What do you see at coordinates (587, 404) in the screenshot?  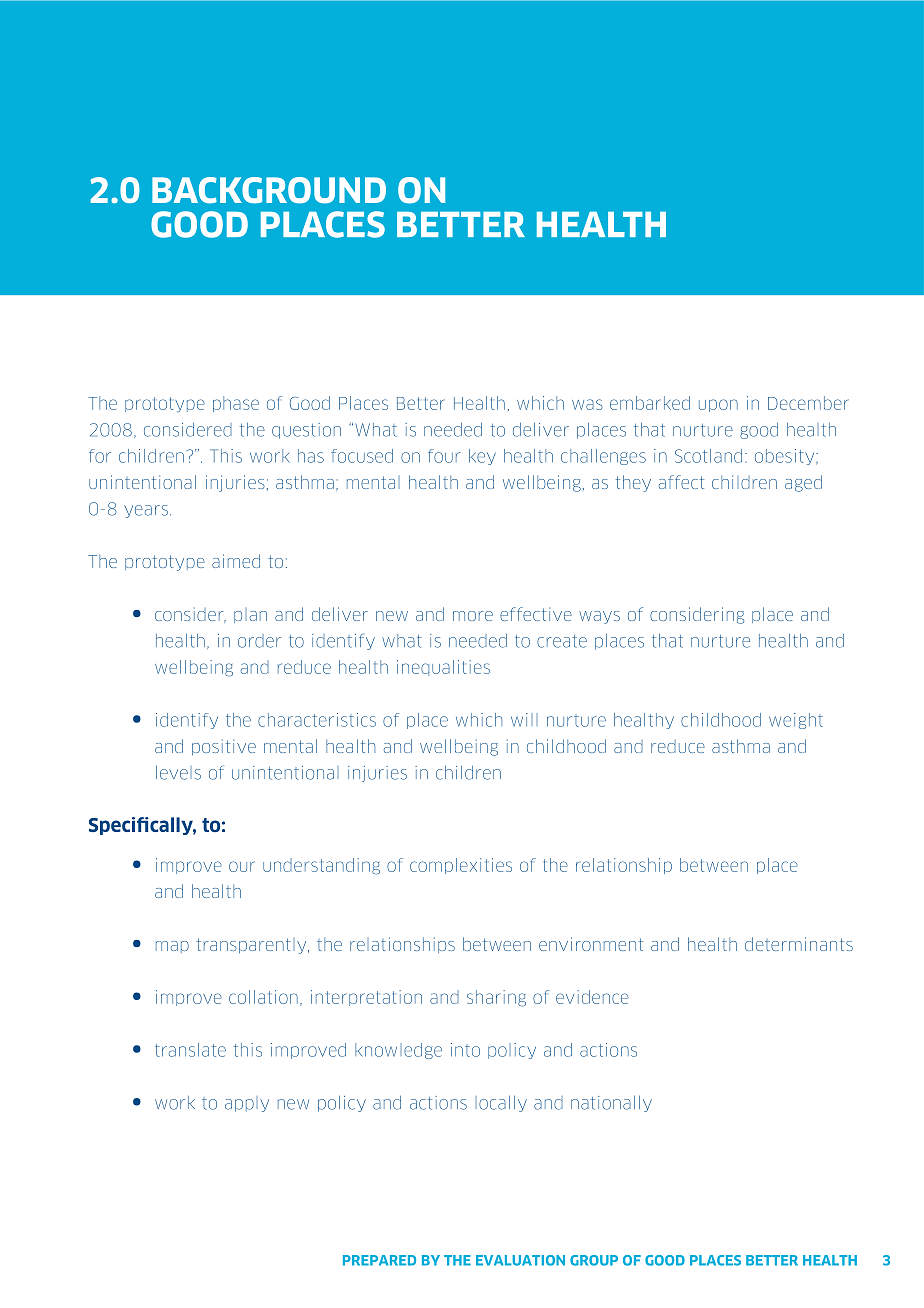 I see `was` at bounding box center [587, 404].
